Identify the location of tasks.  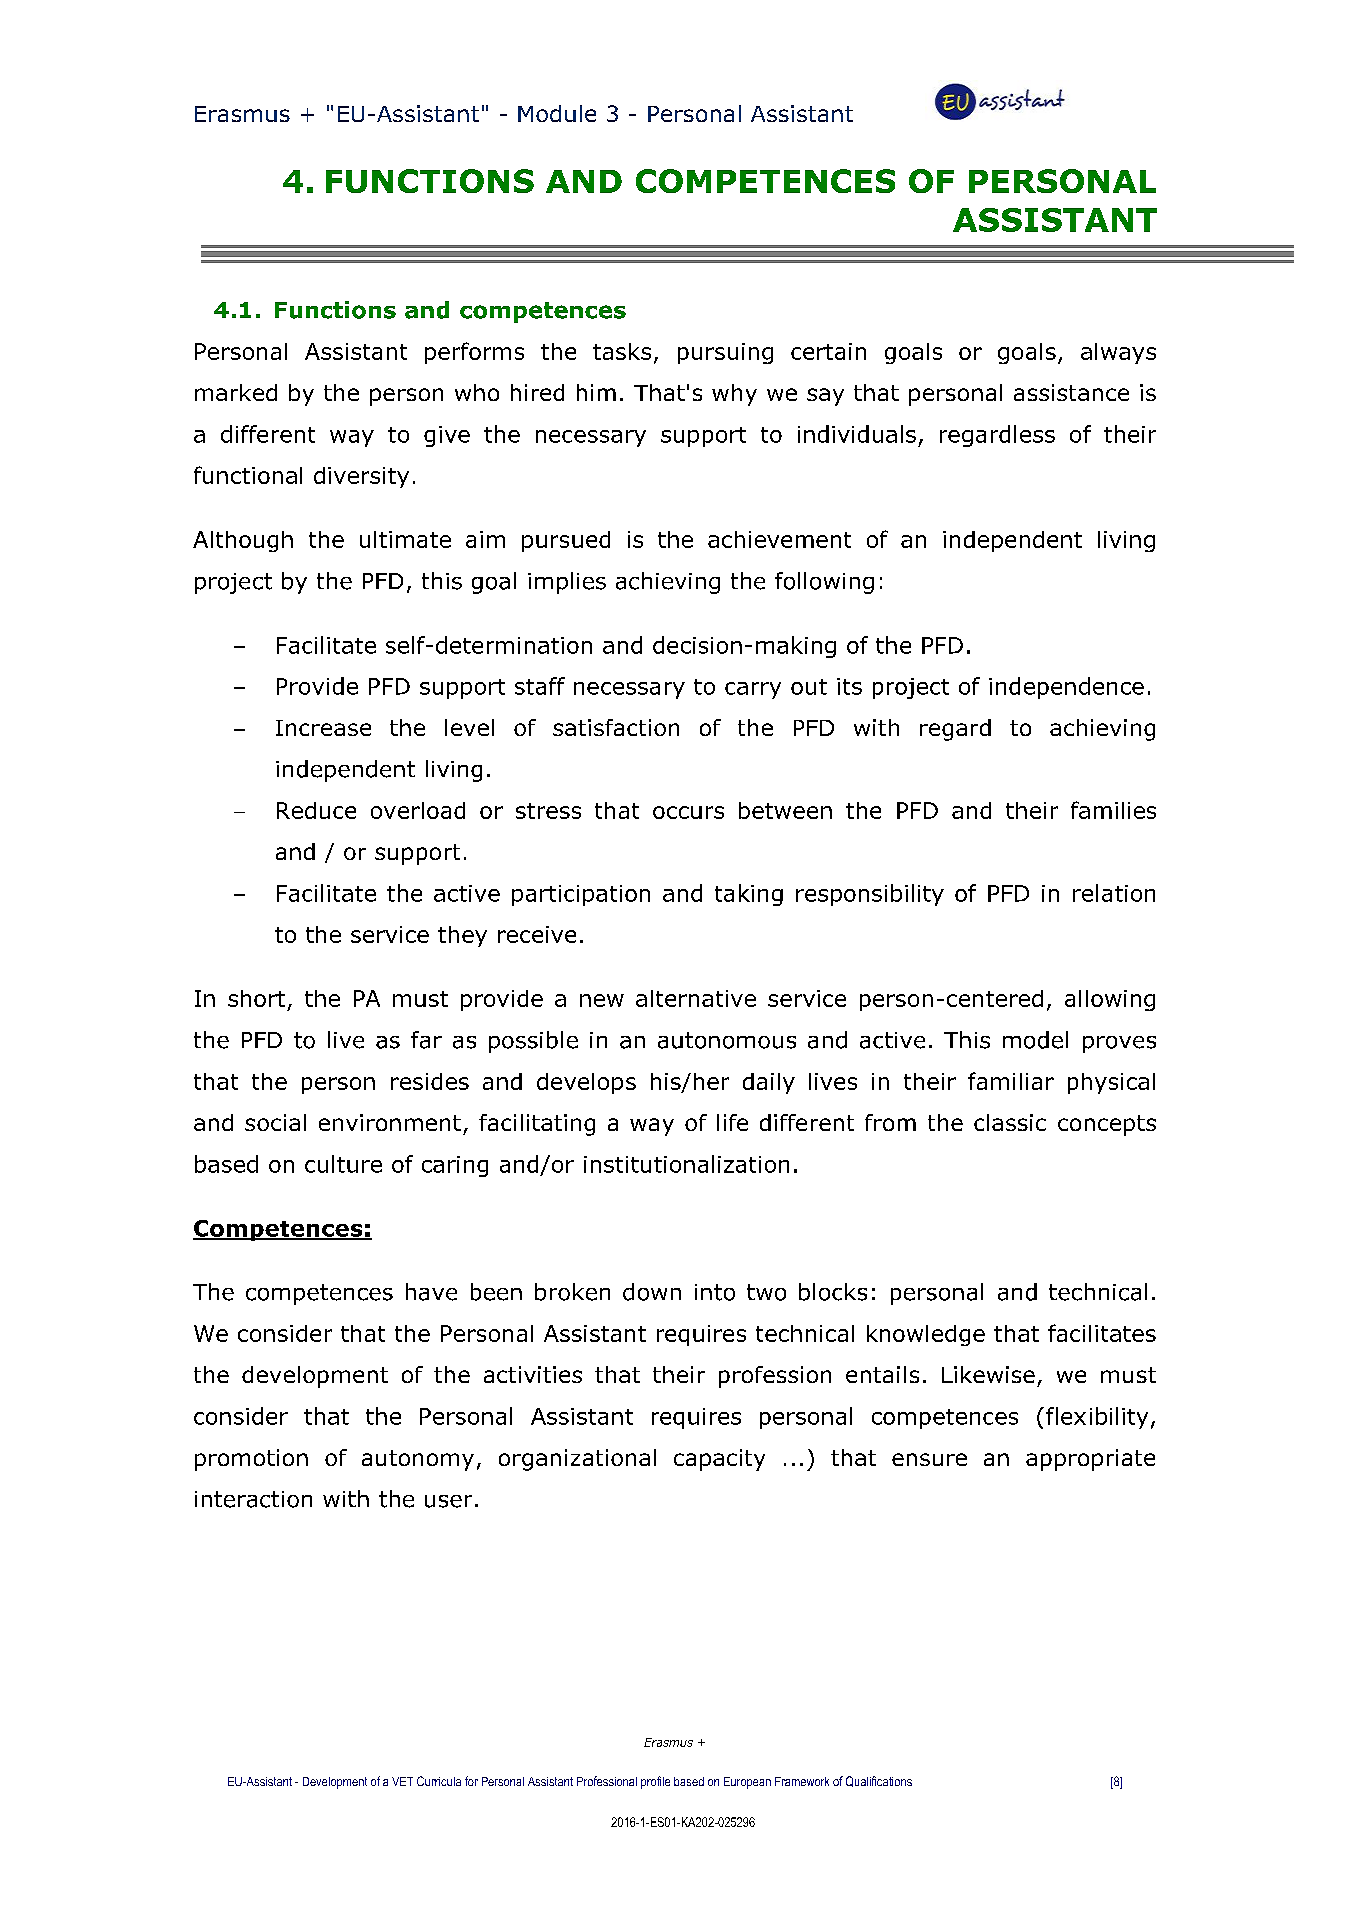
(622, 351).
